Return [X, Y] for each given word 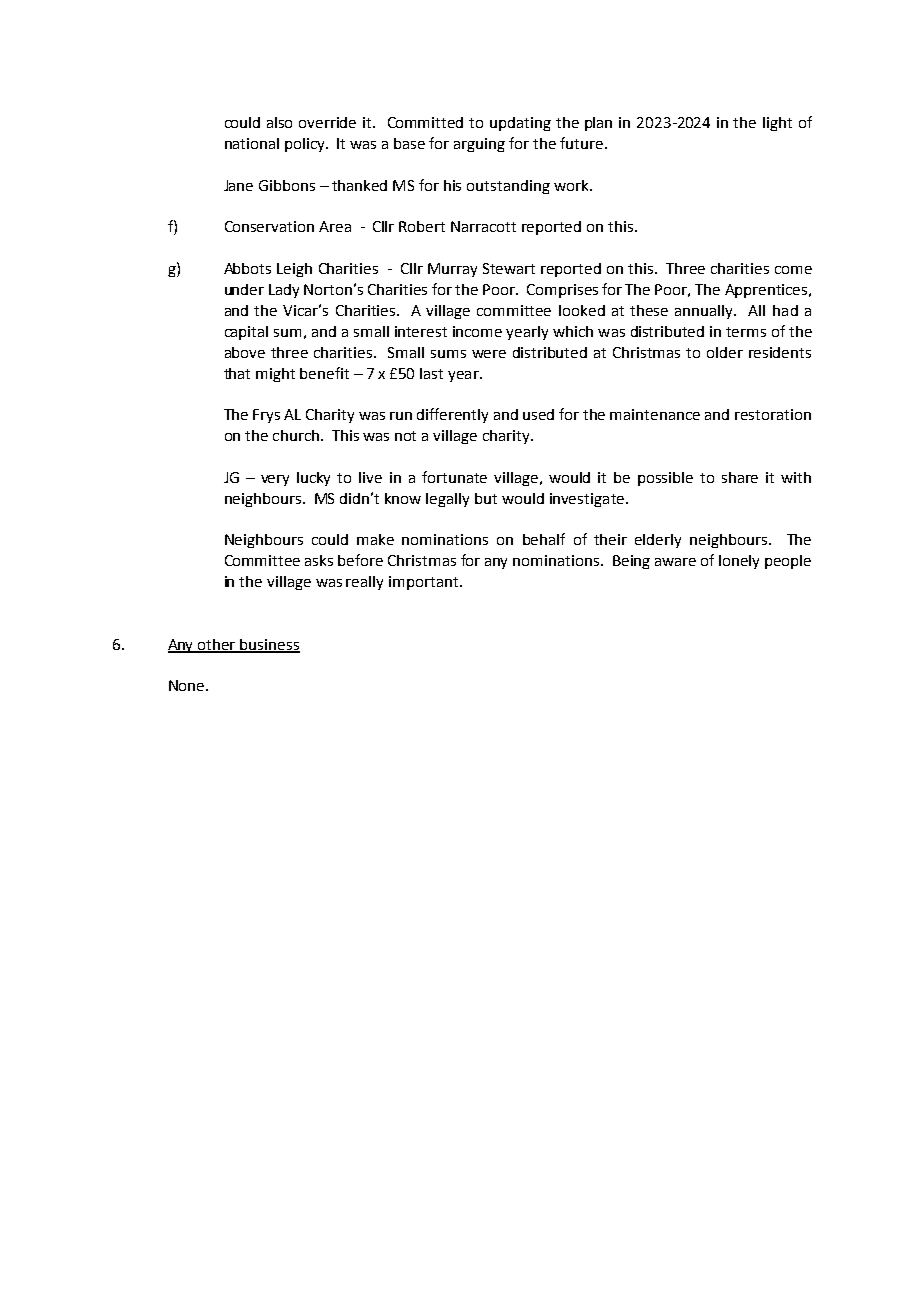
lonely [739, 562]
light [777, 124]
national [252, 143]
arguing [479, 145]
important [423, 583]
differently [452, 415]
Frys [266, 416]
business [269, 645]
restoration [773, 414]
